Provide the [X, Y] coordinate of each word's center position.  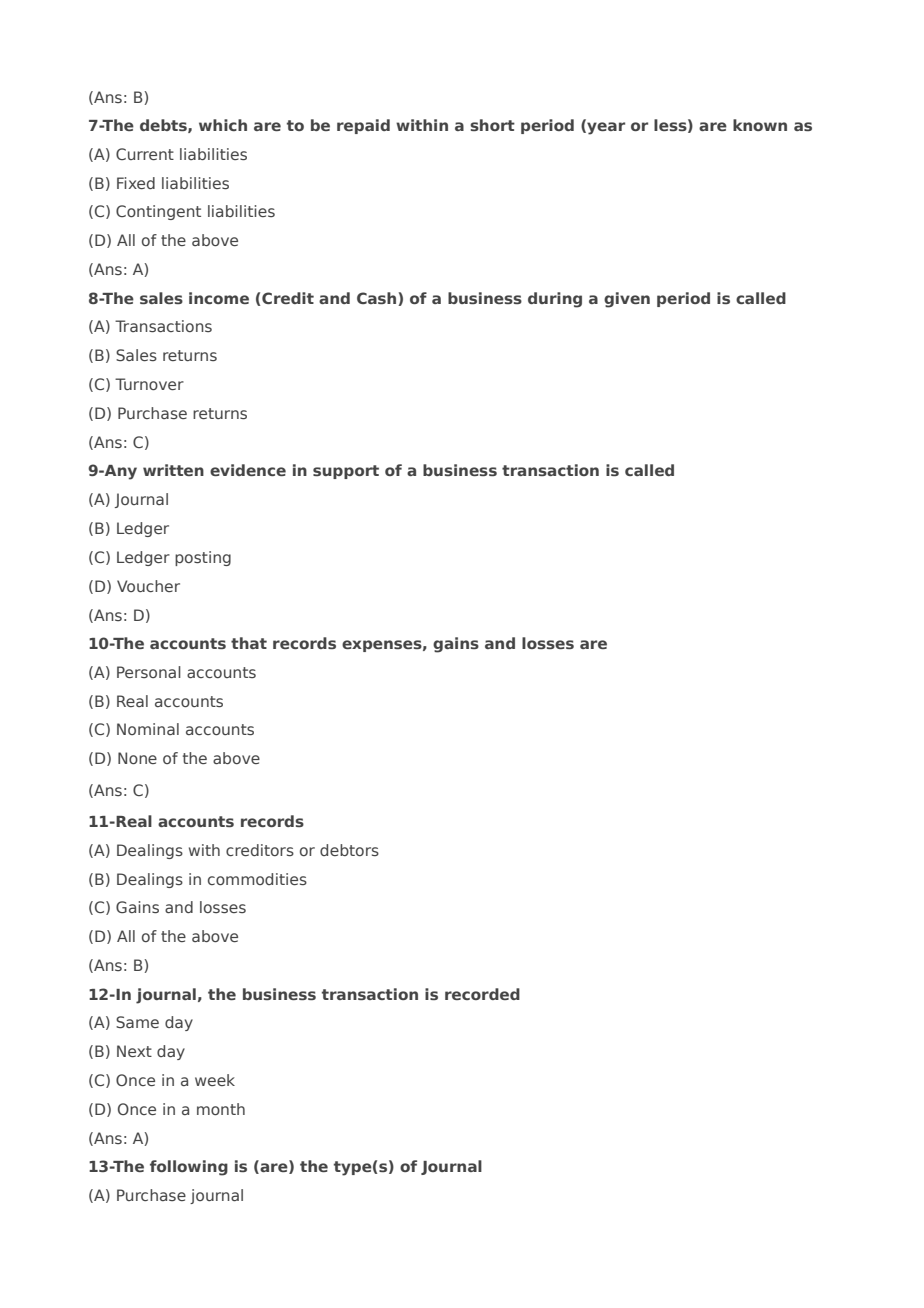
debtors [349, 850]
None [137, 758]
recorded [482, 994]
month [221, 1109]
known [760, 125]
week [215, 1080]
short [492, 125]
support [346, 472]
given [627, 300]
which [223, 125]
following [189, 1168]
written [173, 470]
